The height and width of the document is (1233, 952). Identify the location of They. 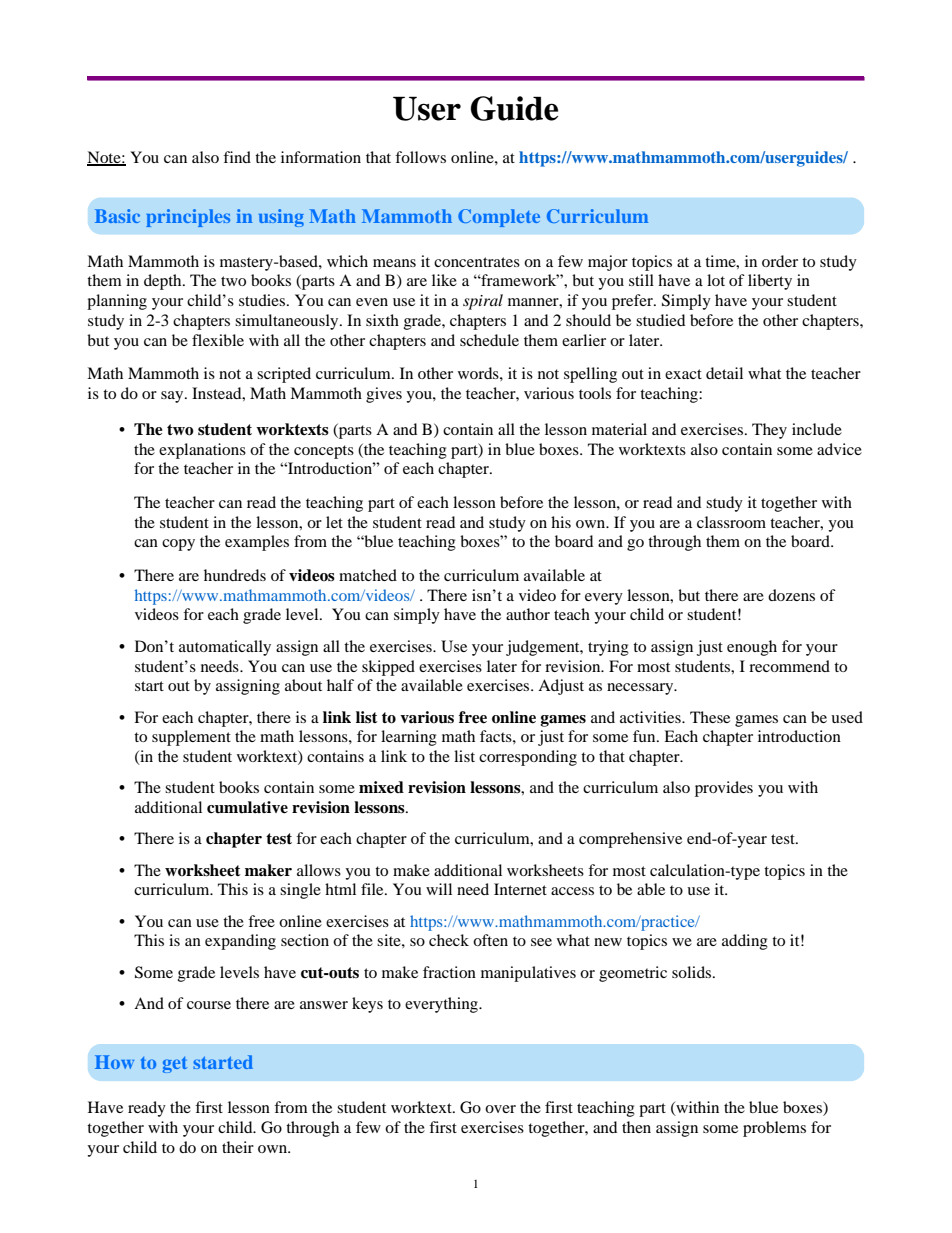
(769, 431).
